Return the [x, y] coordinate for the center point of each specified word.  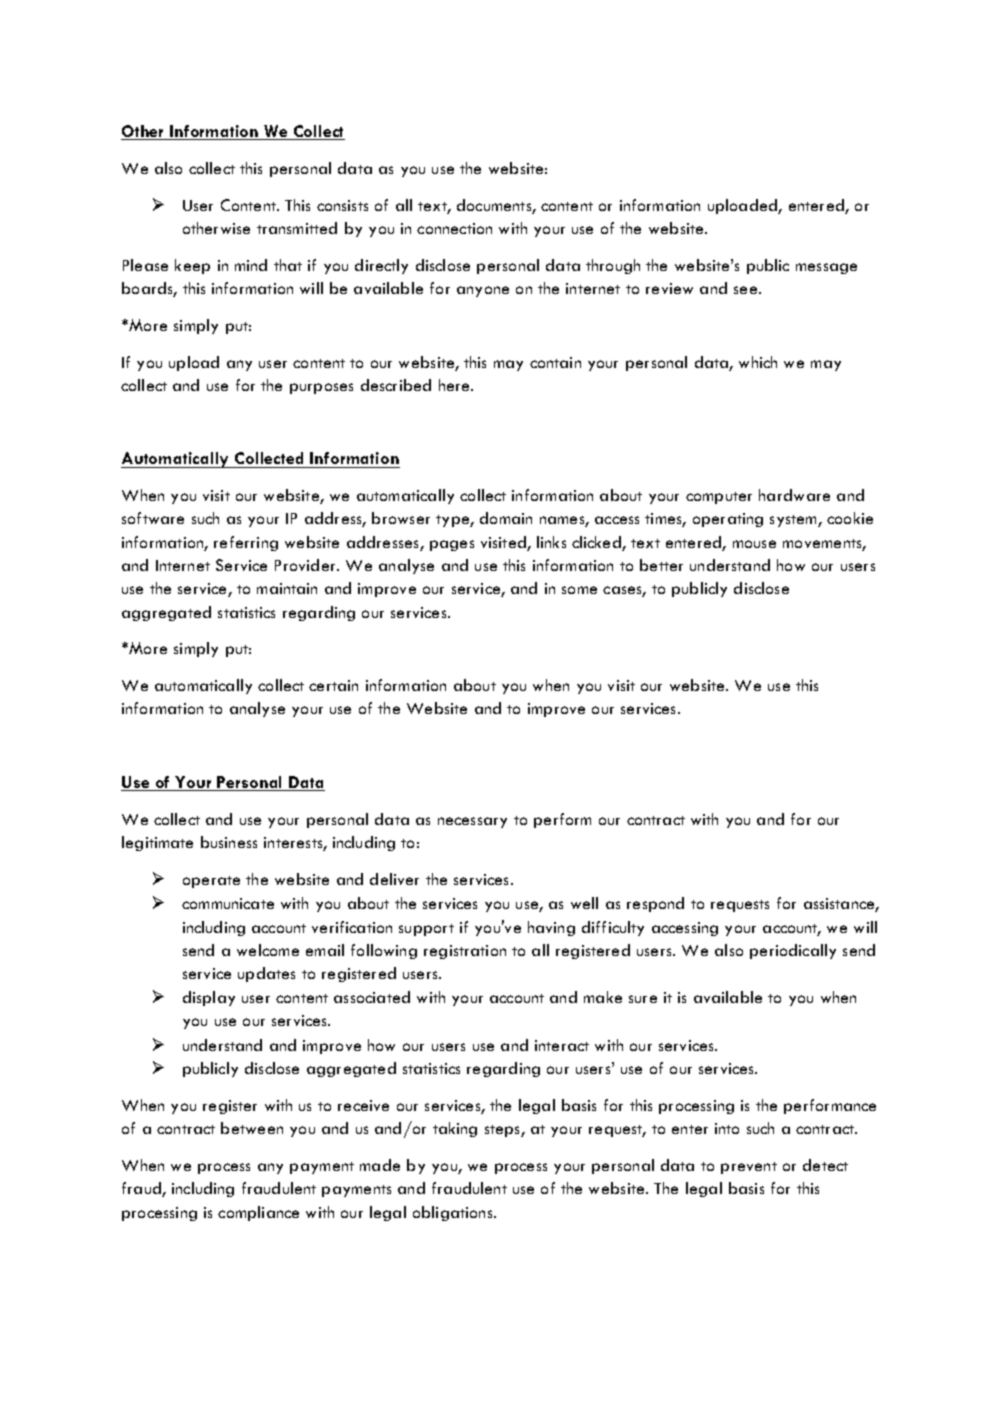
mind [251, 265]
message [826, 268]
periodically [793, 951]
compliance [258, 1213]
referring [246, 543]
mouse [754, 544]
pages [452, 545]
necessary [472, 822]
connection [454, 228]
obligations [454, 1213]
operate [211, 882]
